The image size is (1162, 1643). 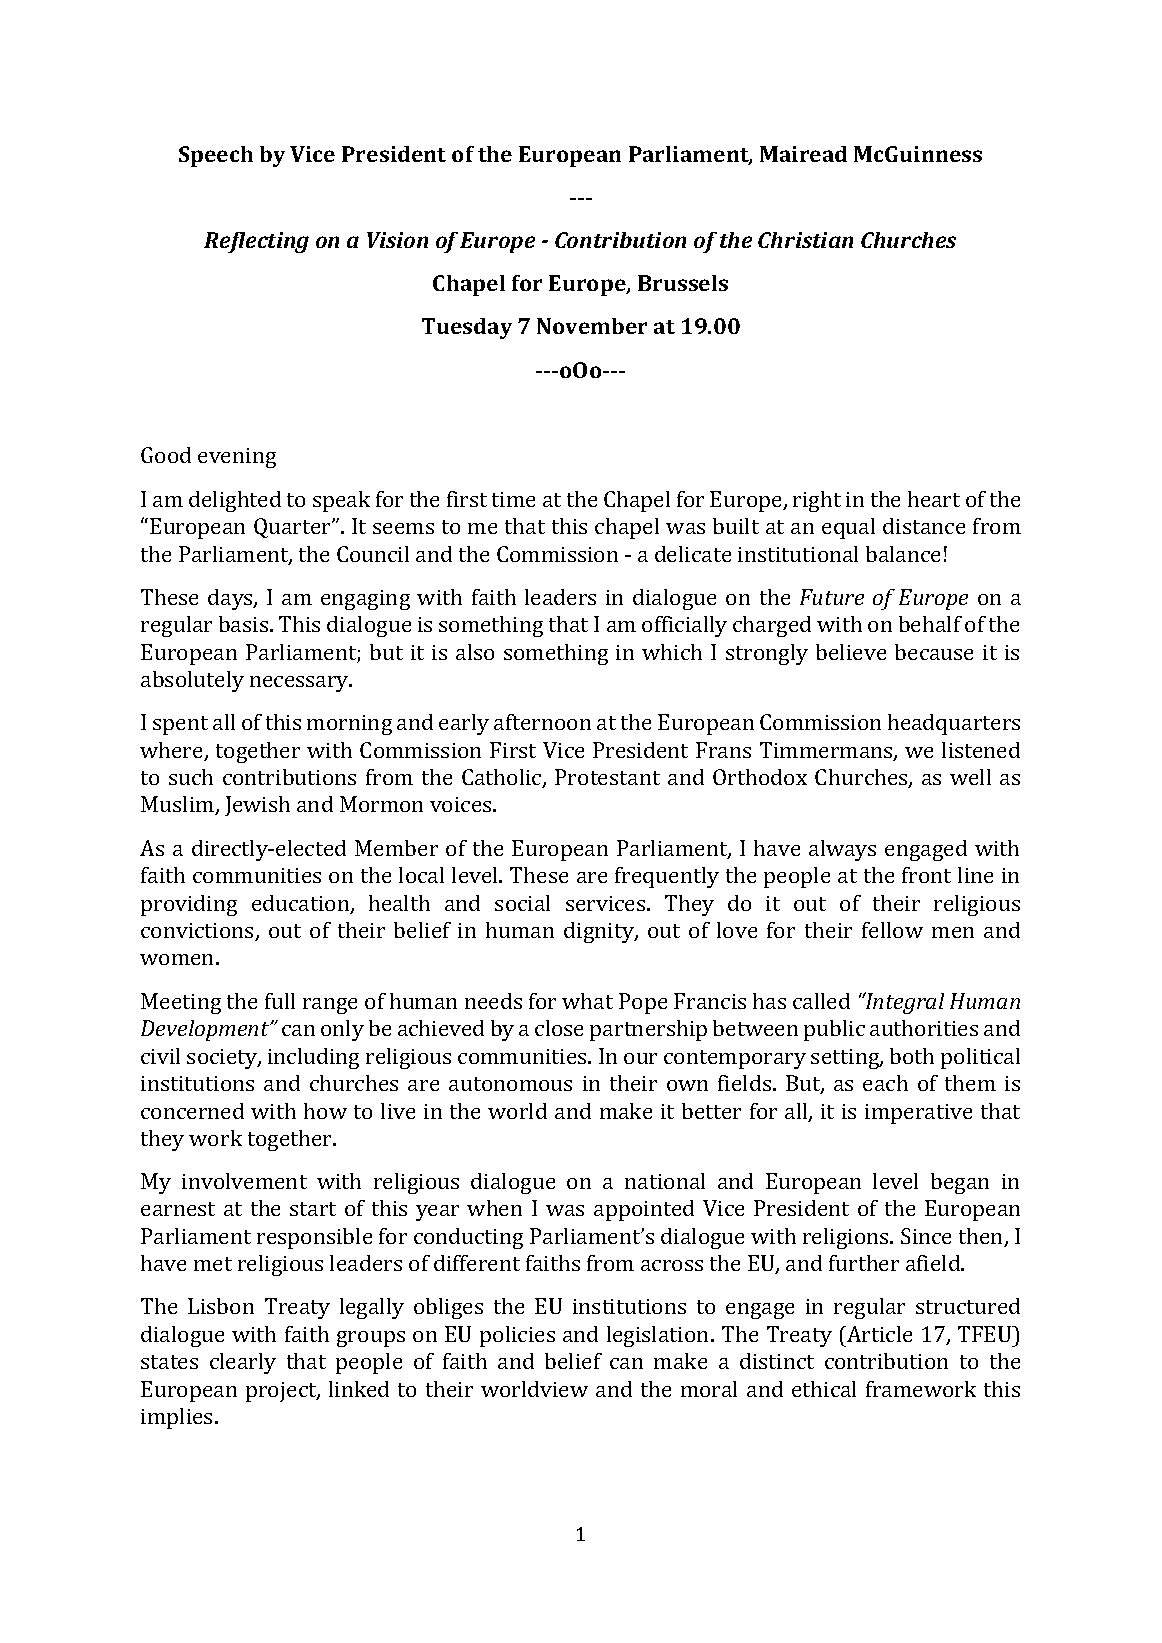 I want to click on Christian, so click(x=805, y=240).
